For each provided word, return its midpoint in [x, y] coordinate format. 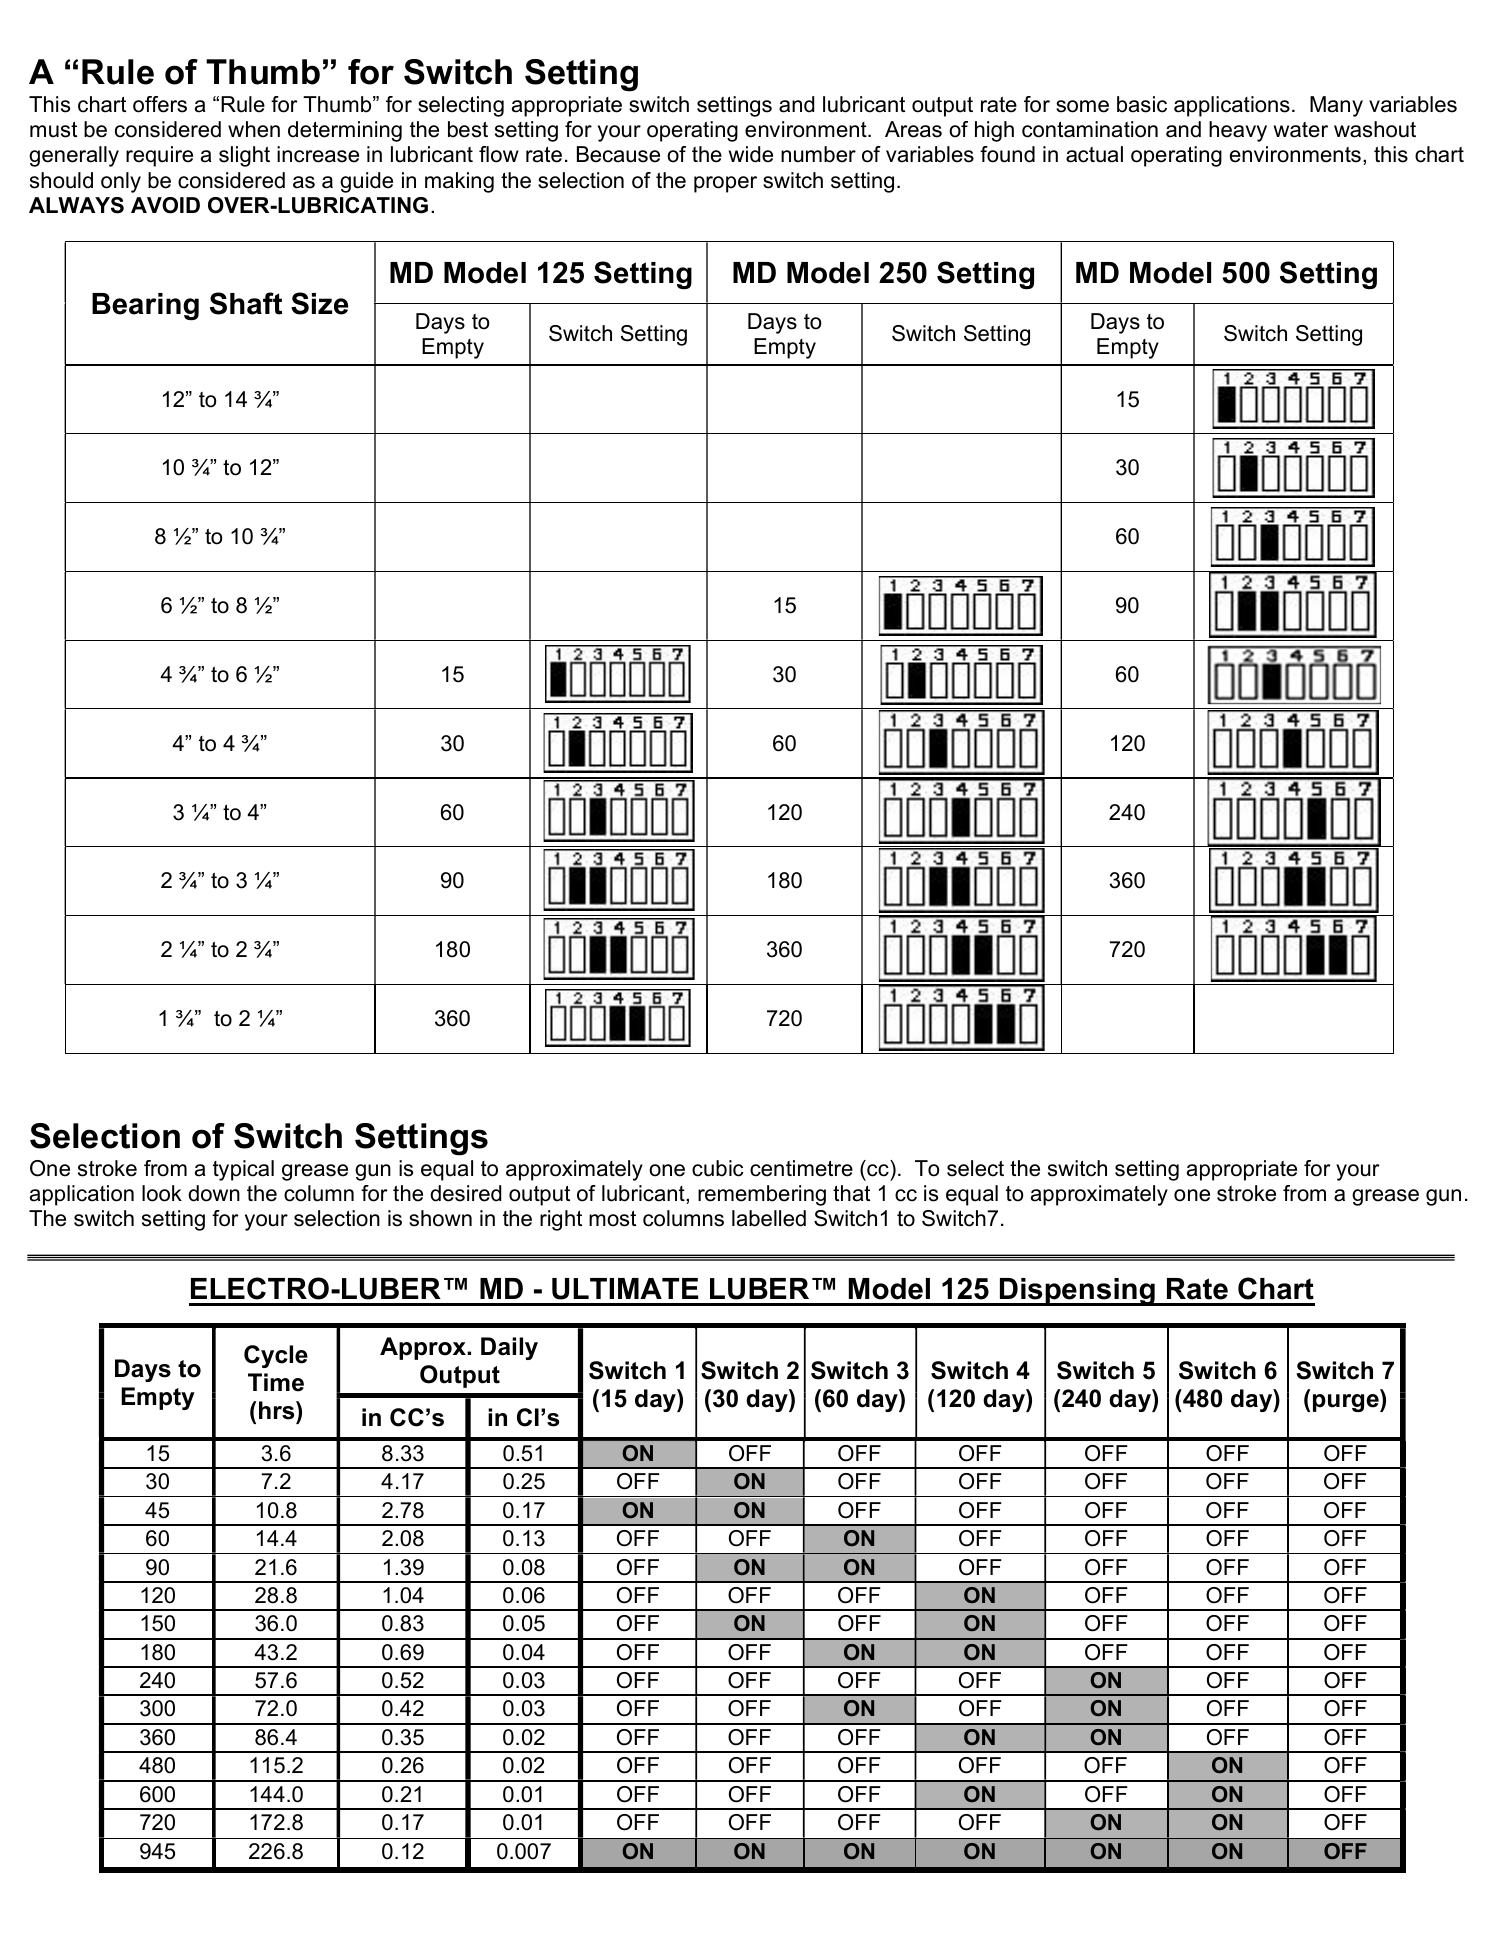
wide [751, 154]
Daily [509, 1348]
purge [1347, 1403]
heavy [1238, 131]
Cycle [276, 1356]
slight [244, 156]
